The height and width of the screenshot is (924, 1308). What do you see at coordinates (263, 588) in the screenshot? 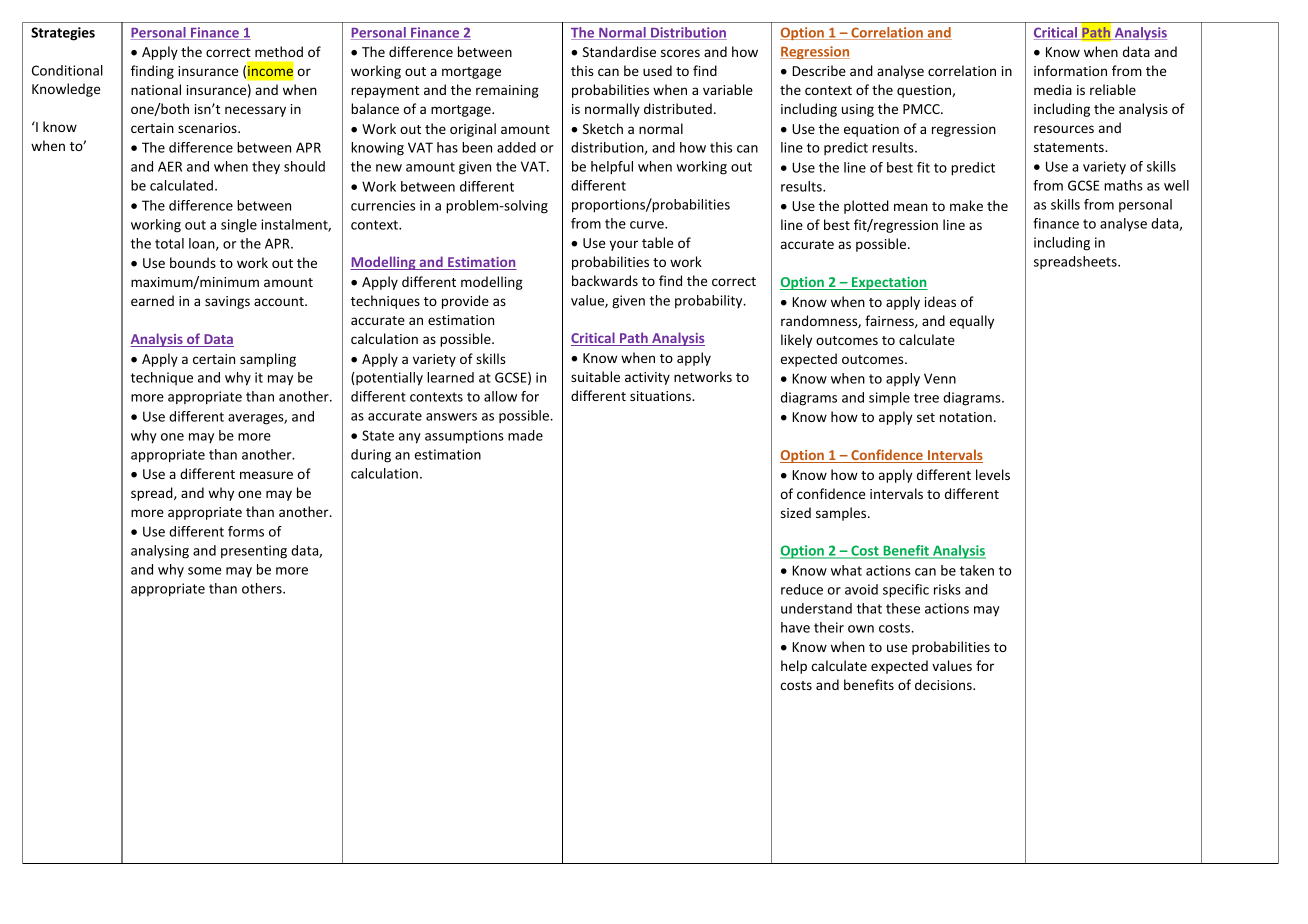
I see `others` at bounding box center [263, 588].
